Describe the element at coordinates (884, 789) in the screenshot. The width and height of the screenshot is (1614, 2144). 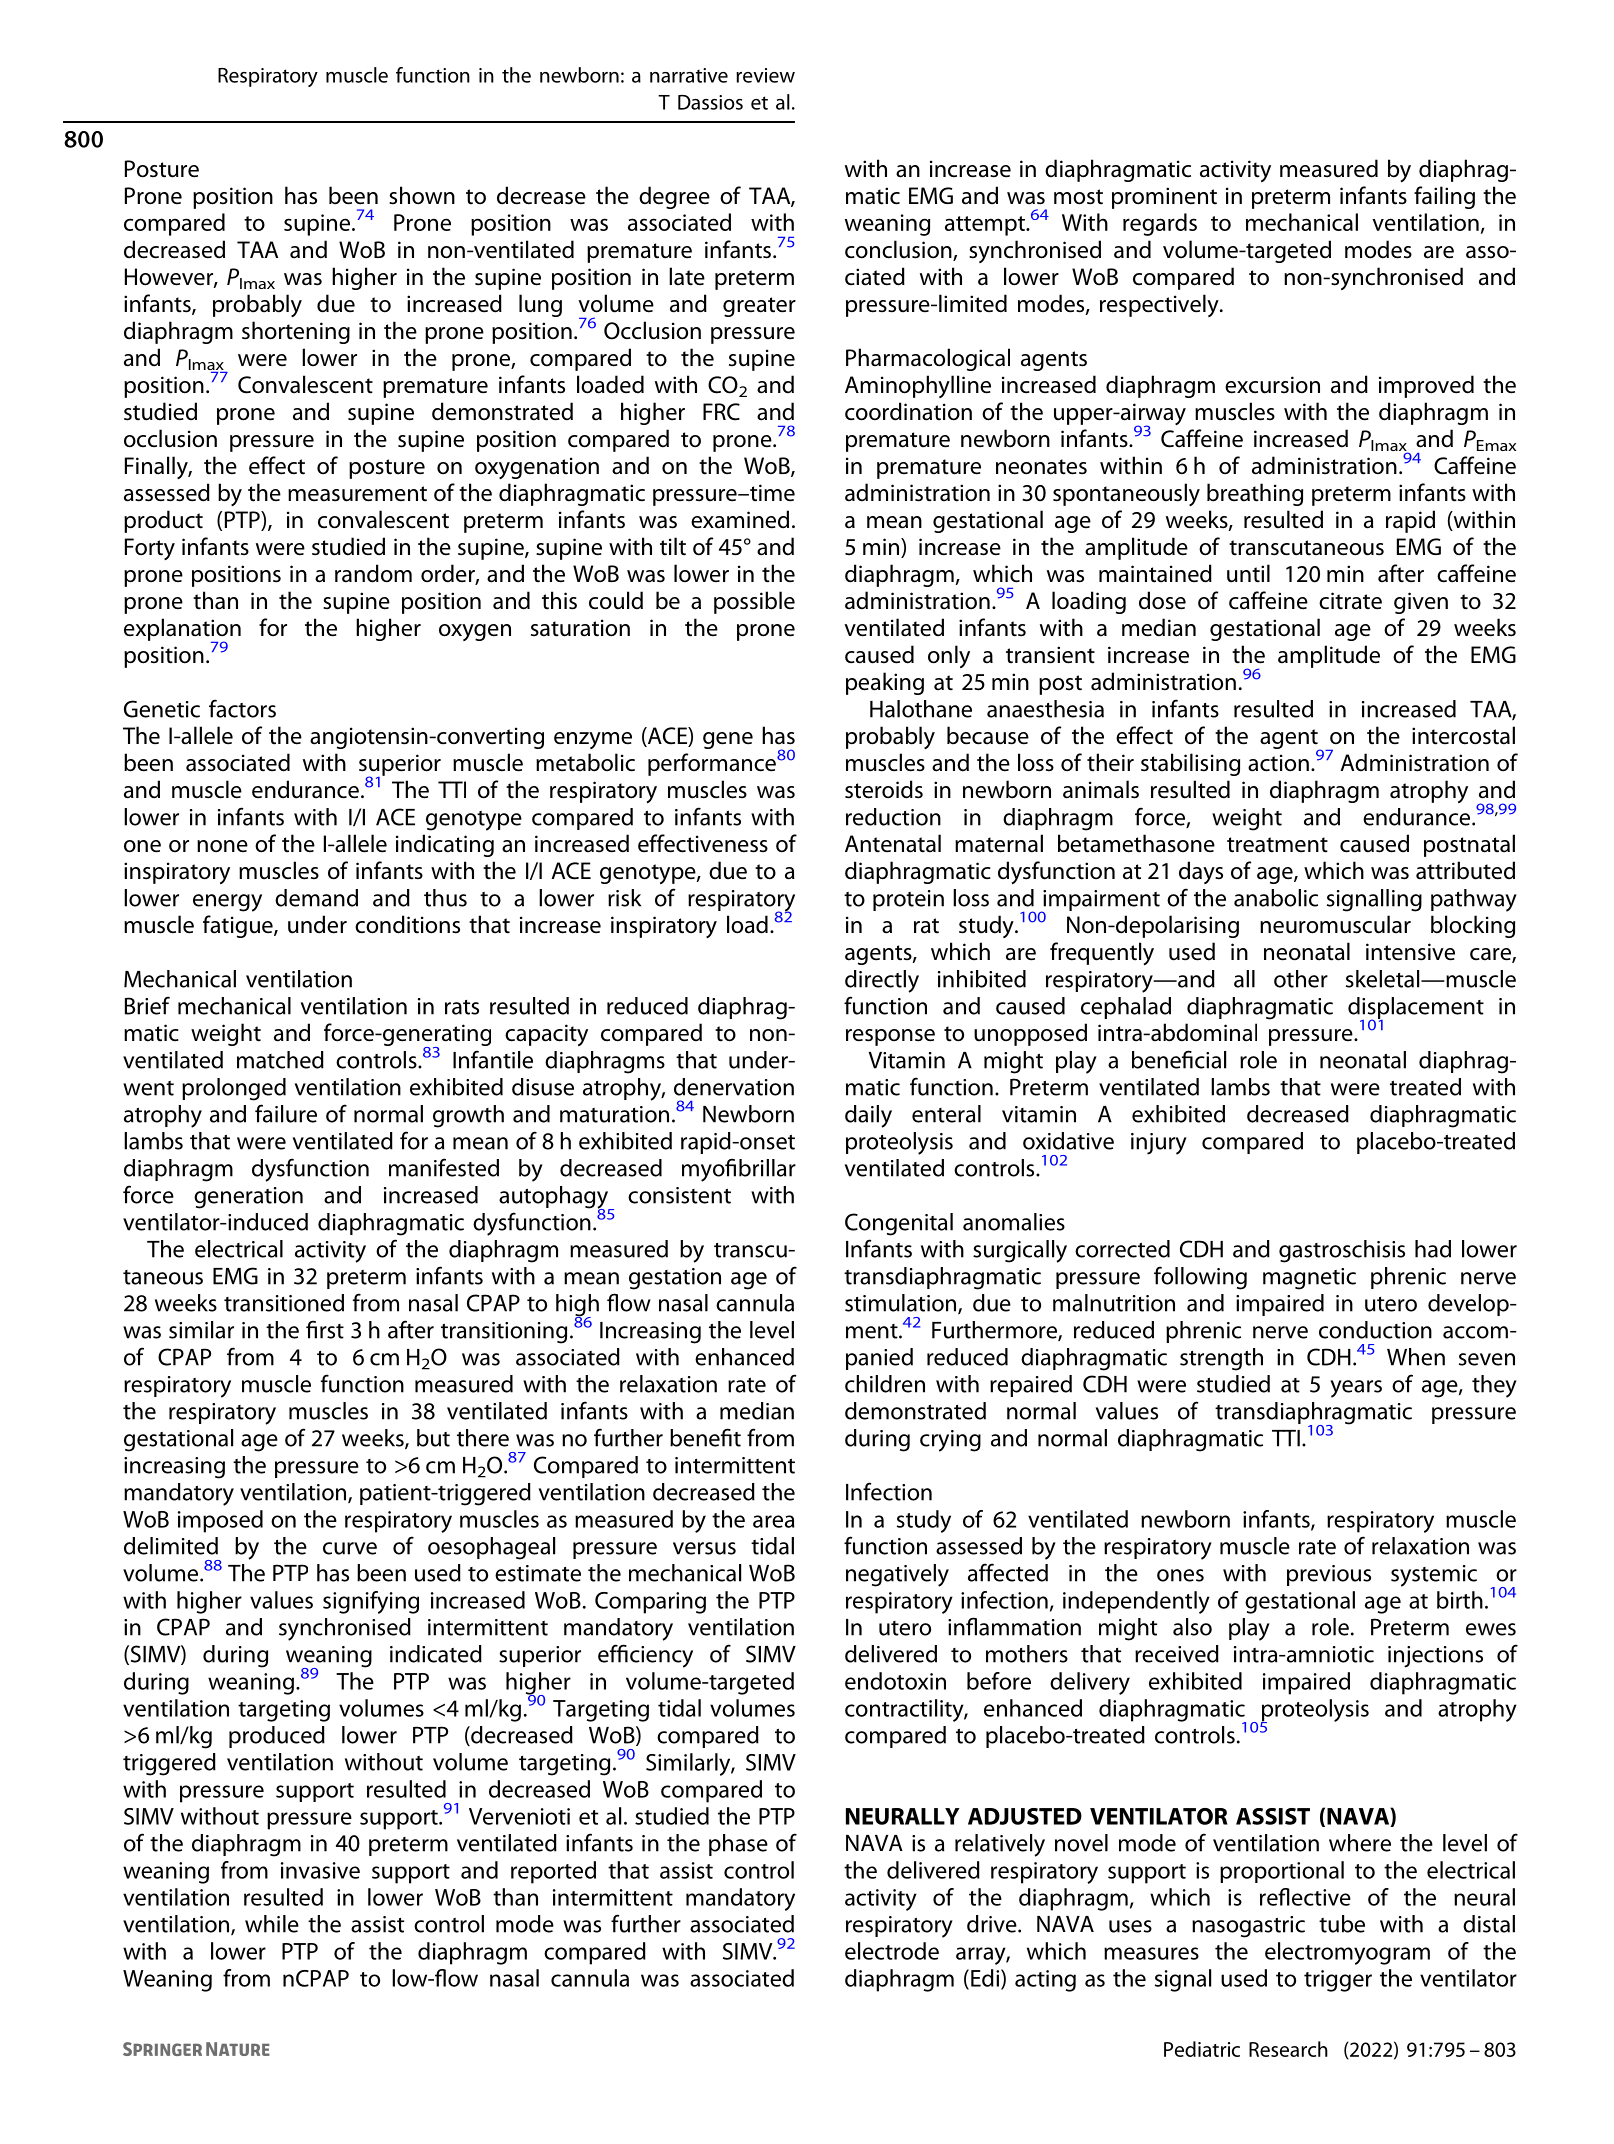
I see `steroids` at that location.
